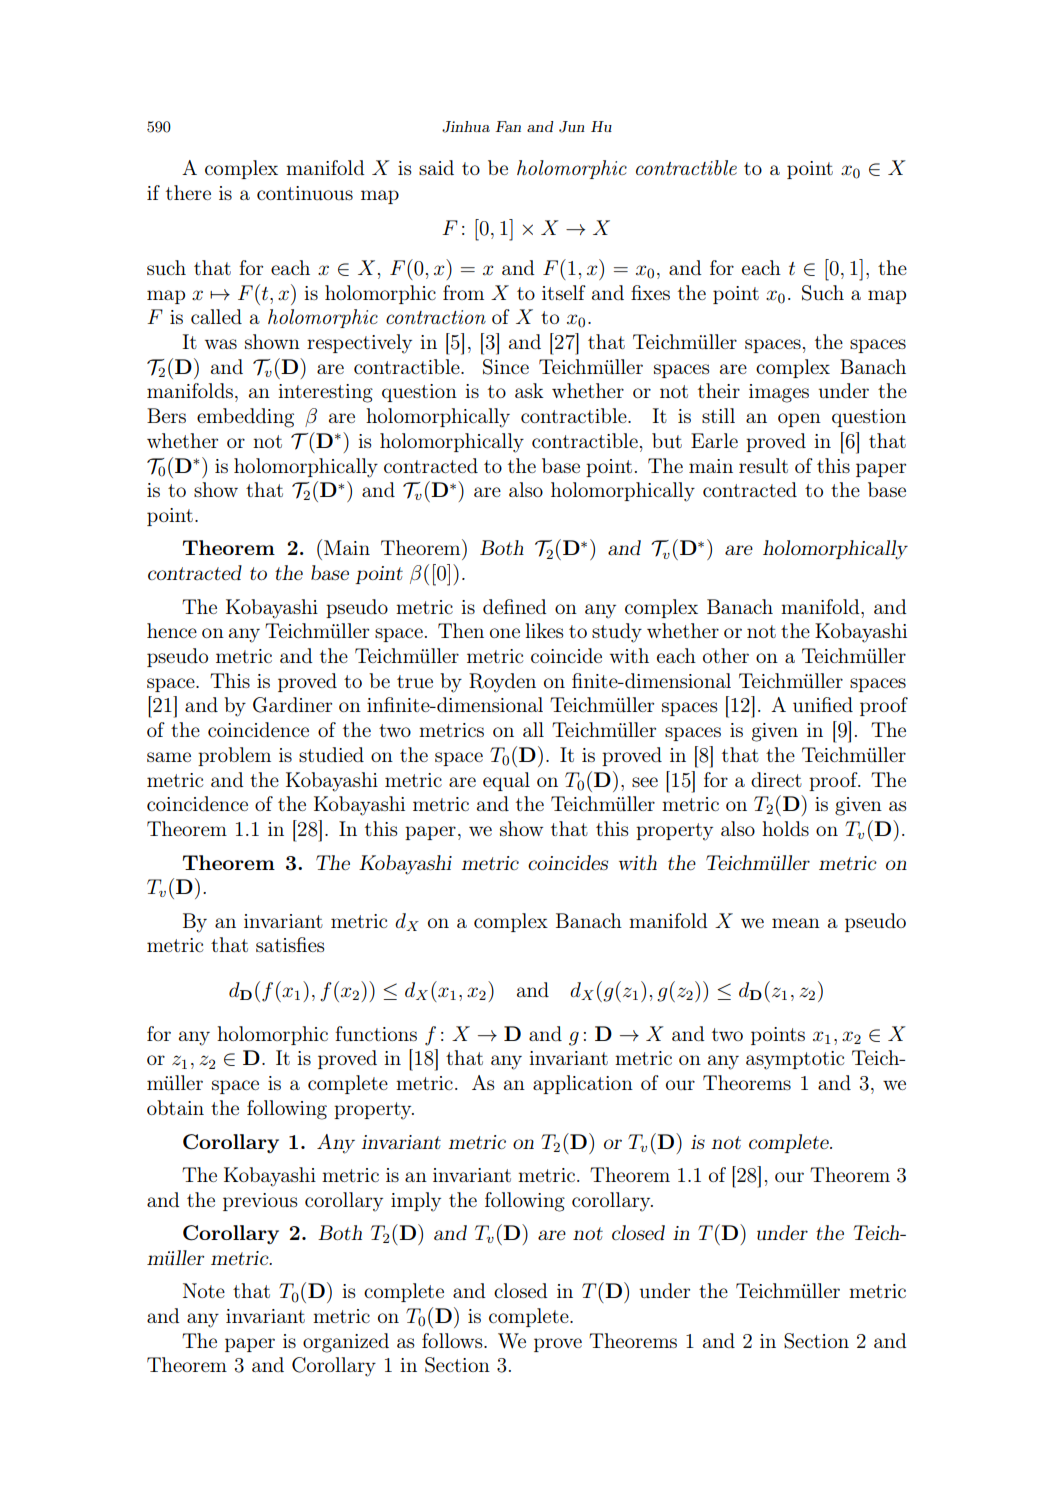 This document has height=1491, width=1053. I want to click on Fan, so click(508, 126).
